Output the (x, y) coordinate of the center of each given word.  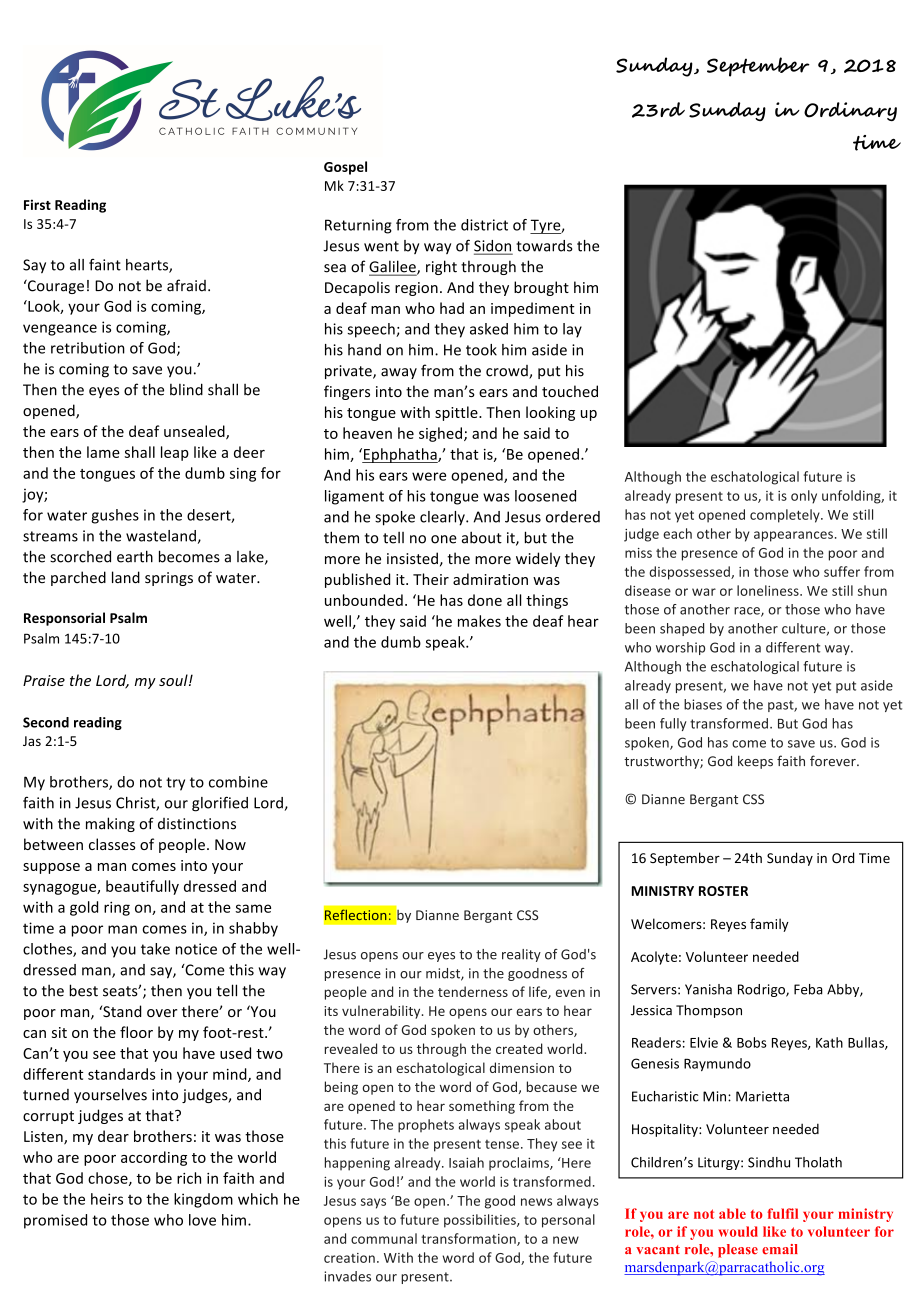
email (780, 1249)
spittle (457, 413)
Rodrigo (762, 990)
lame (103, 452)
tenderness (473, 991)
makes (479, 621)
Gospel (345, 168)
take (155, 949)
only (804, 497)
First (37, 204)
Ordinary (850, 111)
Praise (44, 680)
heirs (107, 1199)
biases (703, 704)
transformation (469, 1239)
